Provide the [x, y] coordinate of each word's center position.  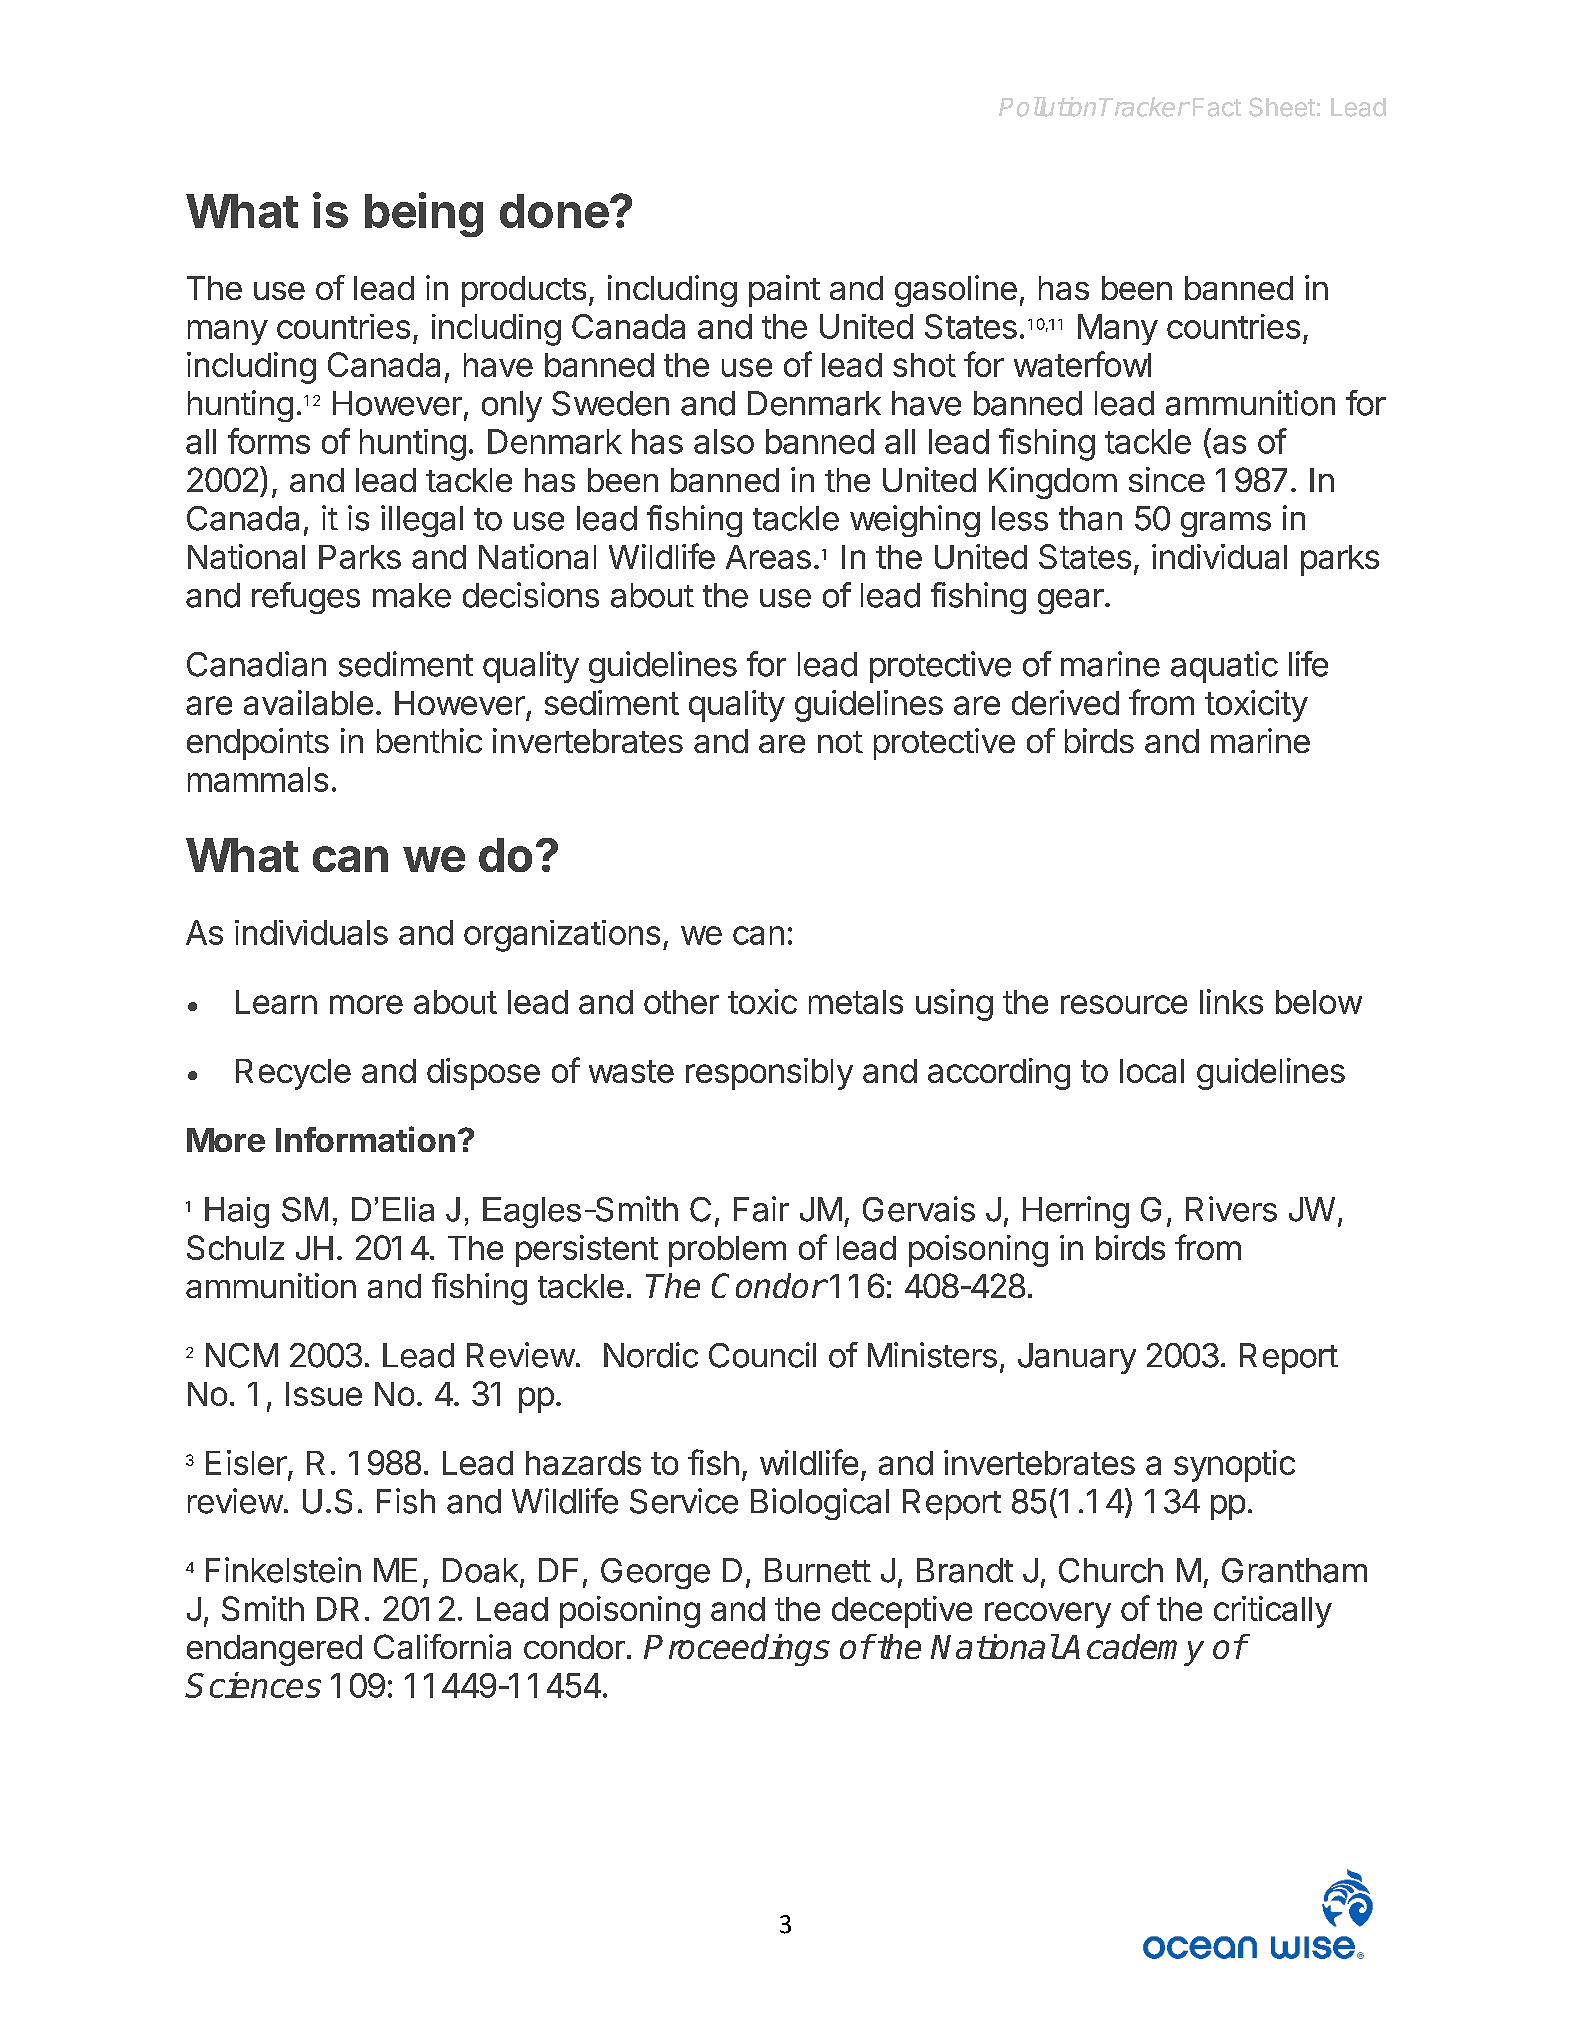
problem [727, 1251]
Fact [1217, 107]
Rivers [1231, 1209]
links [1231, 1001]
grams [1226, 524]
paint [784, 291]
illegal [422, 521]
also [724, 441]
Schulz [235, 1247]
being [424, 214]
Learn [276, 1002]
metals [856, 1002]
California [442, 1646]
